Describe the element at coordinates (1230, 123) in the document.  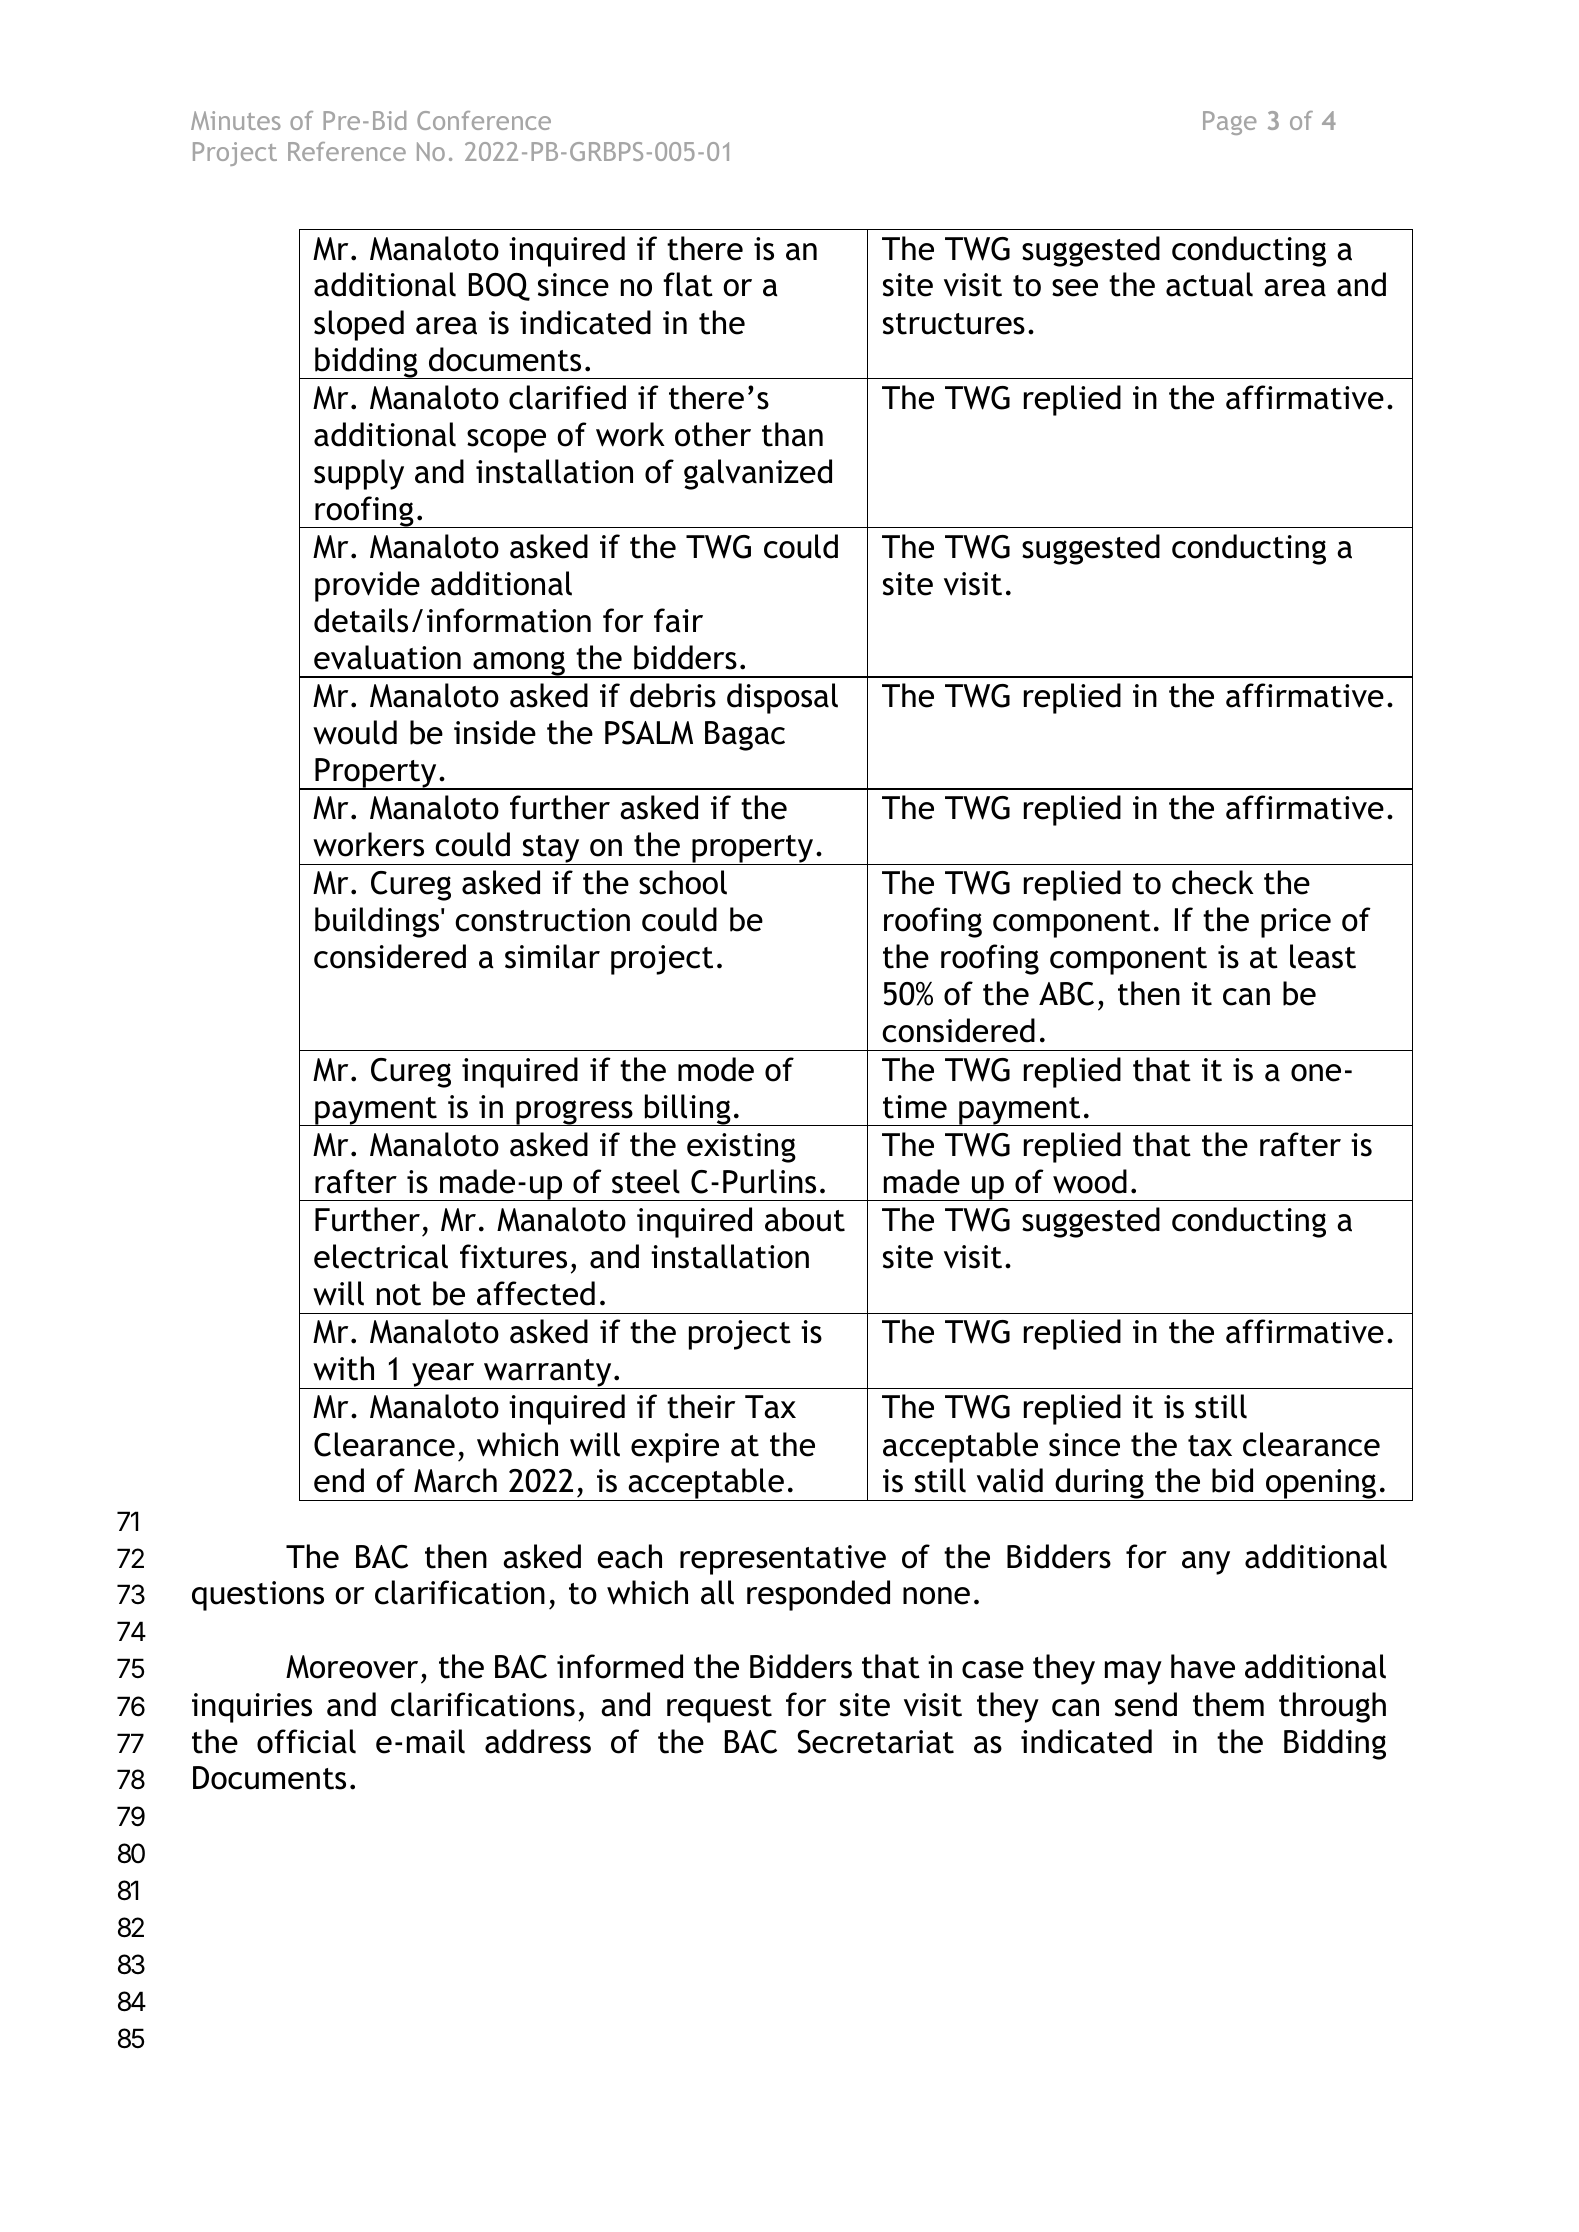
I see `Page` at that location.
